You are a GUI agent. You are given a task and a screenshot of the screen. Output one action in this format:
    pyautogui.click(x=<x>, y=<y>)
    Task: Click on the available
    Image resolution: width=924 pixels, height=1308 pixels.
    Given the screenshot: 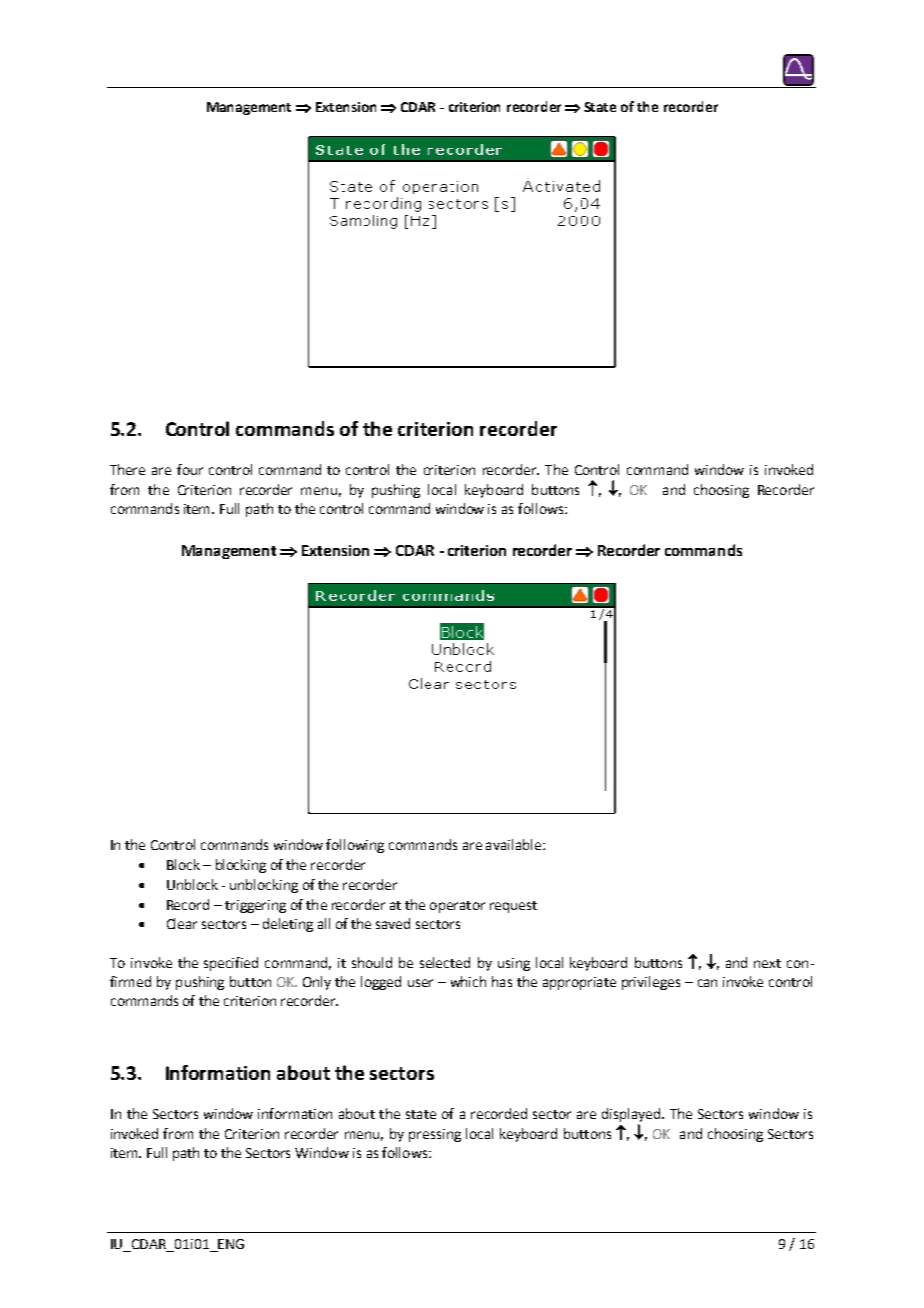 What is the action you would take?
    pyautogui.click(x=513, y=844)
